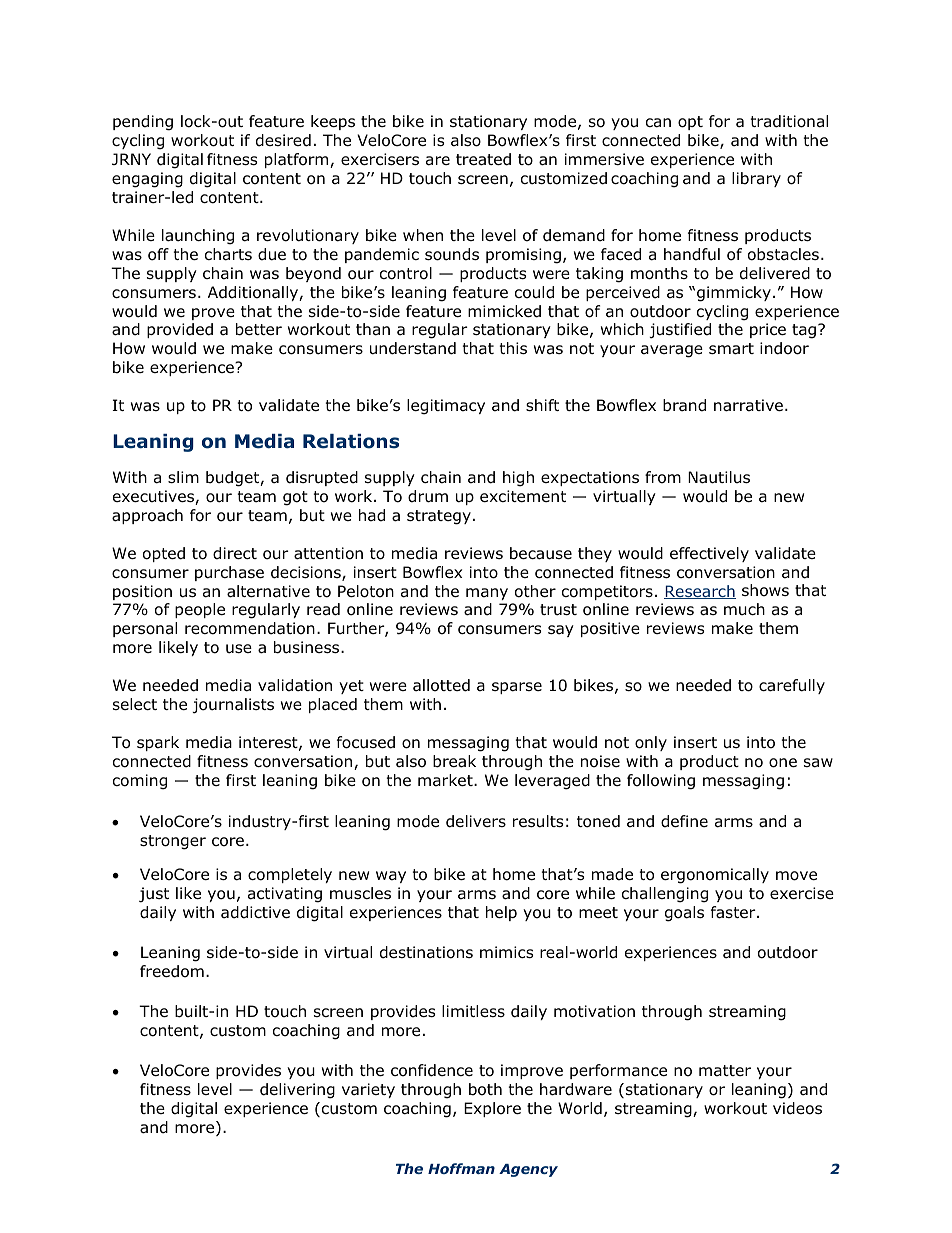  What do you see at coordinates (797, 1108) in the page?
I see `videos` at bounding box center [797, 1108].
